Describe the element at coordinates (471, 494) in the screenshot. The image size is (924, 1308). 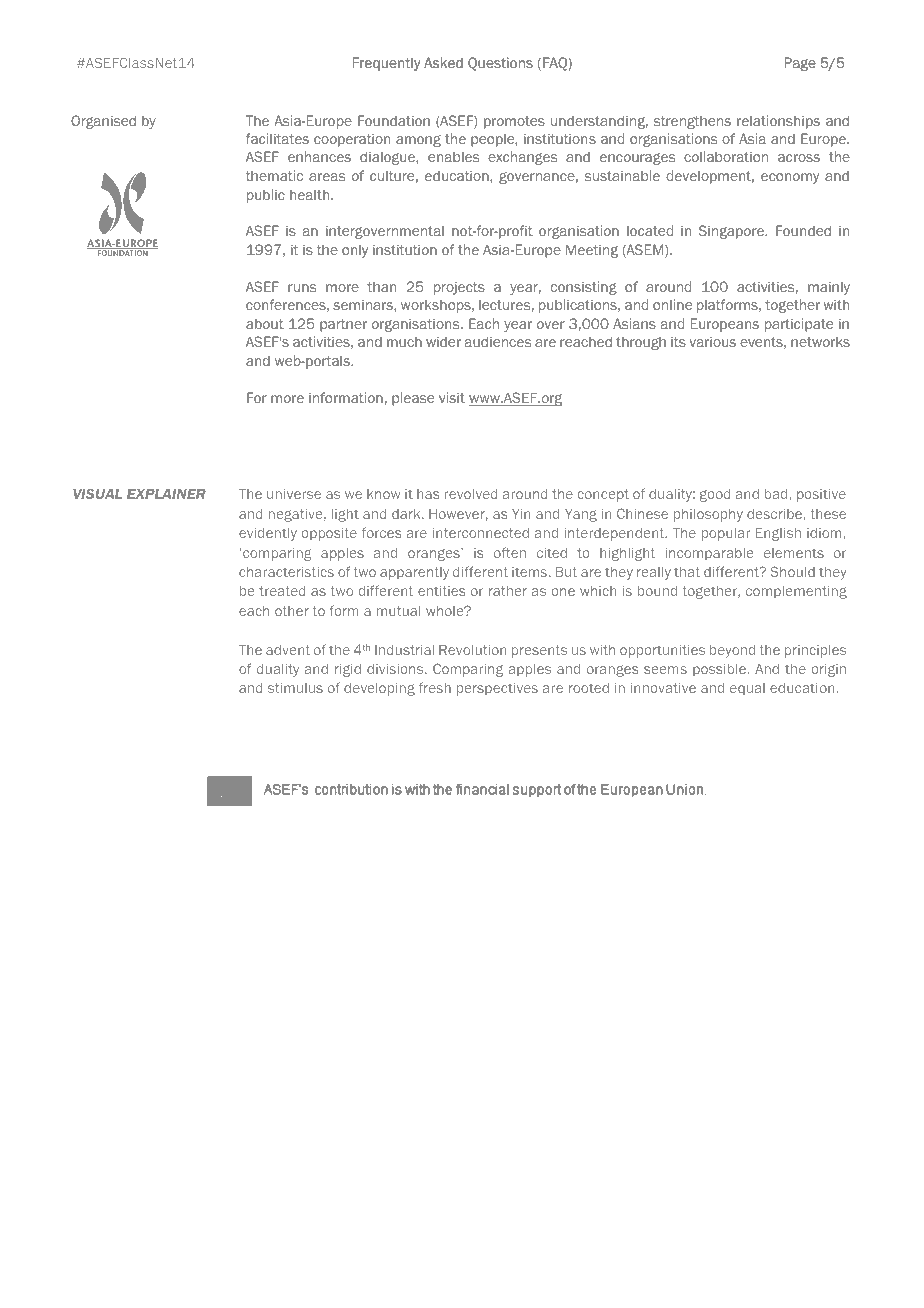
I see `revolved` at that location.
